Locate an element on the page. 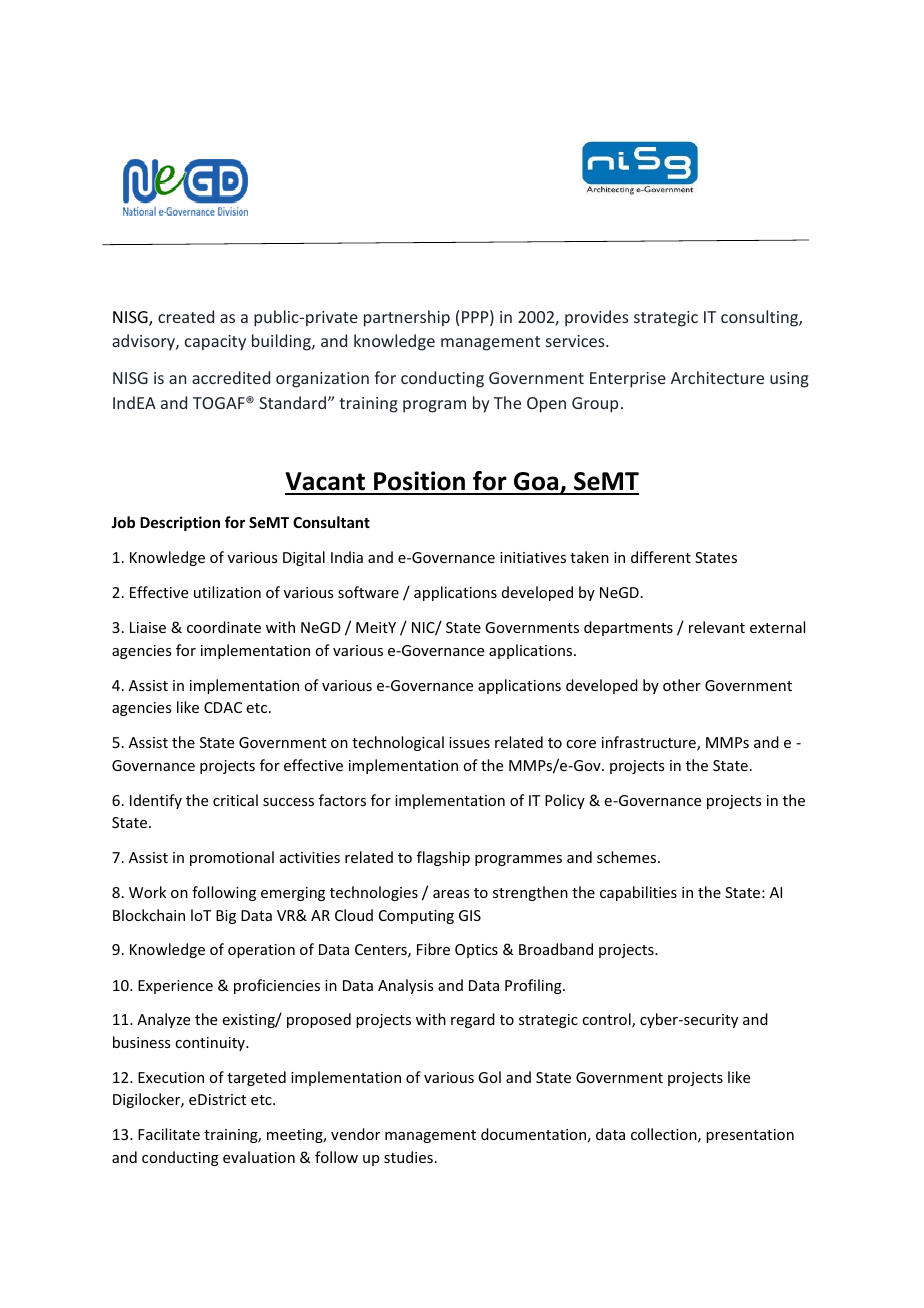  promotional is located at coordinates (232, 858).
